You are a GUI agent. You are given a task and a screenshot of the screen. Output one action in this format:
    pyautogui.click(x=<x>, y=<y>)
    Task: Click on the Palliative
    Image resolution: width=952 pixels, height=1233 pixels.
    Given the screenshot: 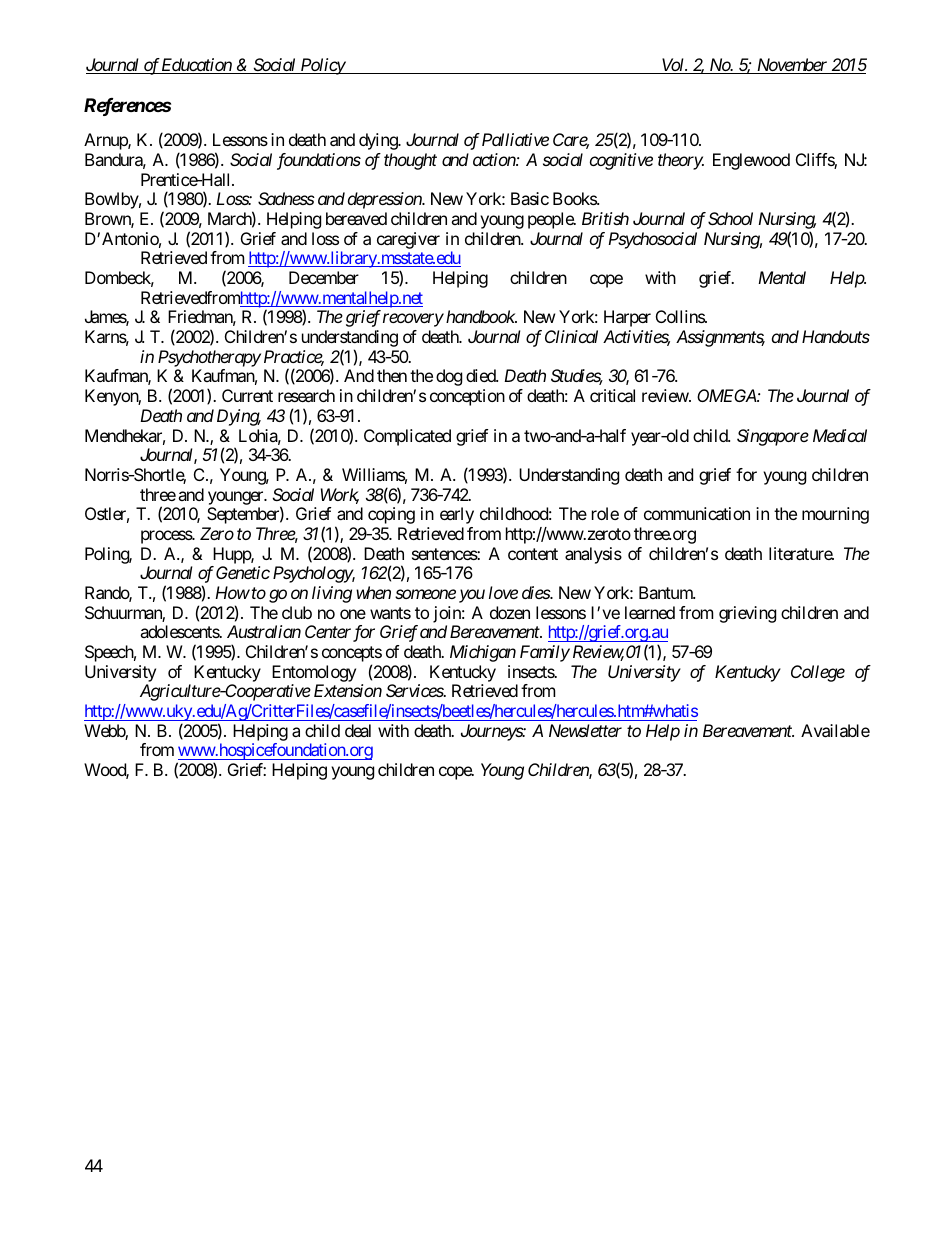 What is the action you would take?
    pyautogui.click(x=515, y=139)
